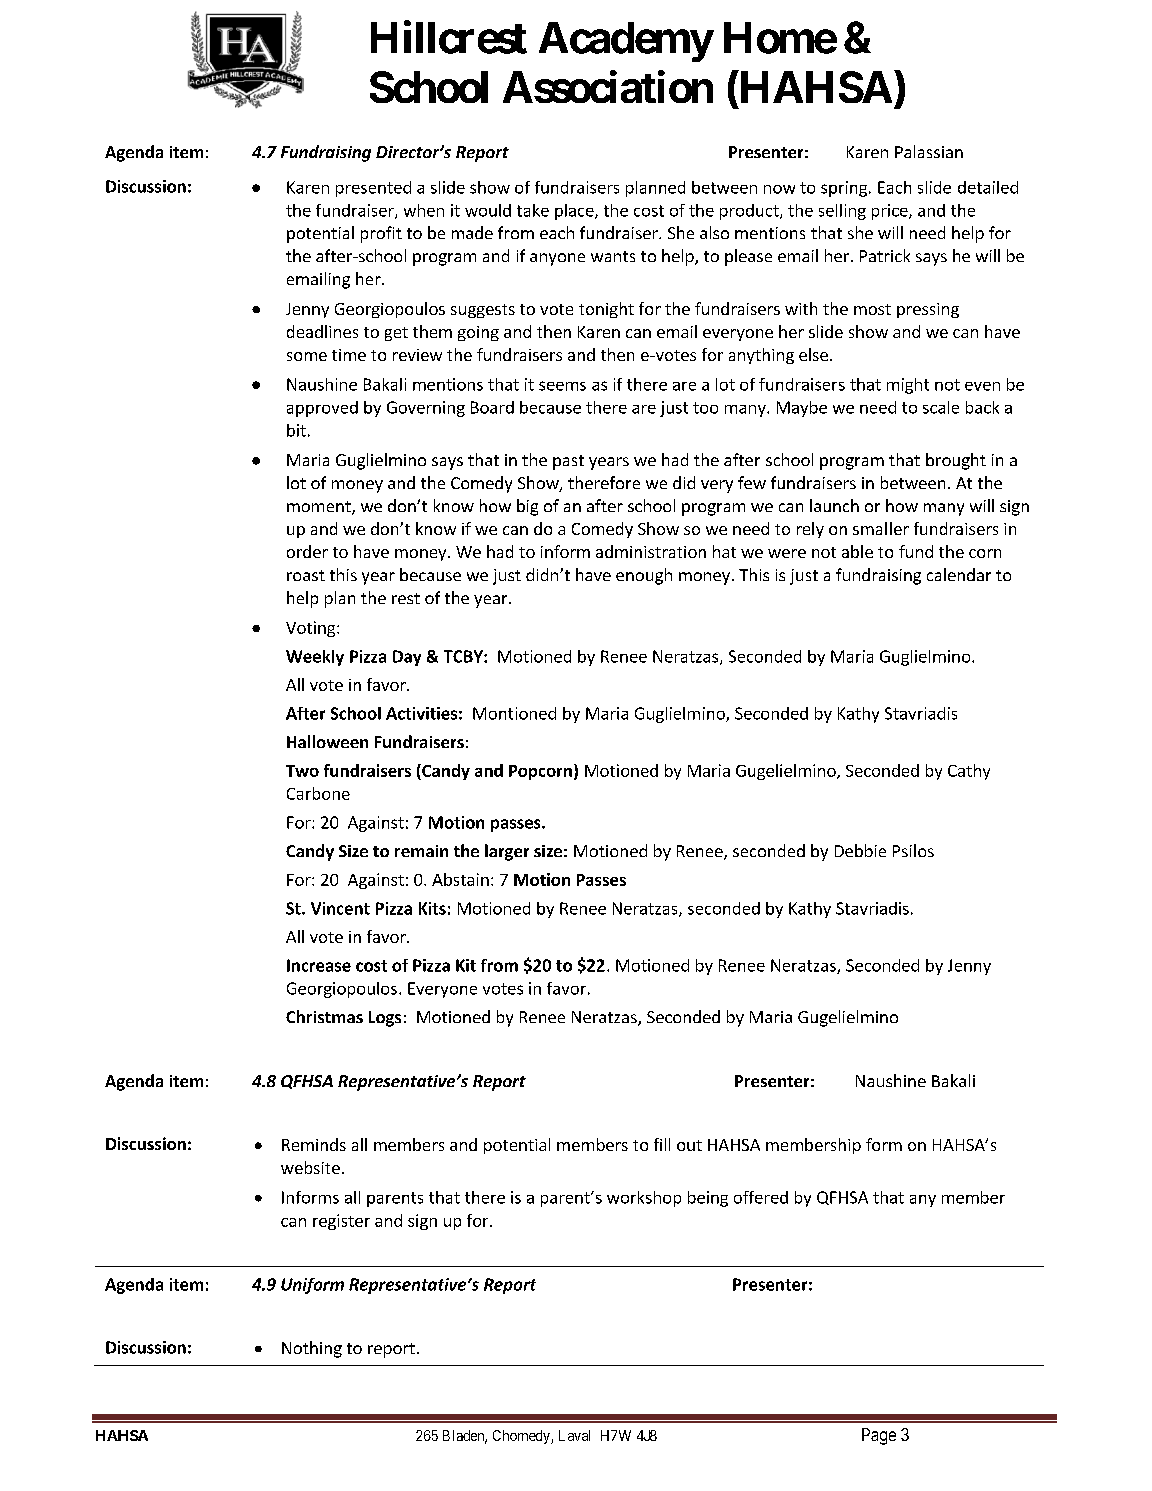 This page has width=1152, height=1491. What do you see at coordinates (705, 408) in the page?
I see `too` at bounding box center [705, 408].
